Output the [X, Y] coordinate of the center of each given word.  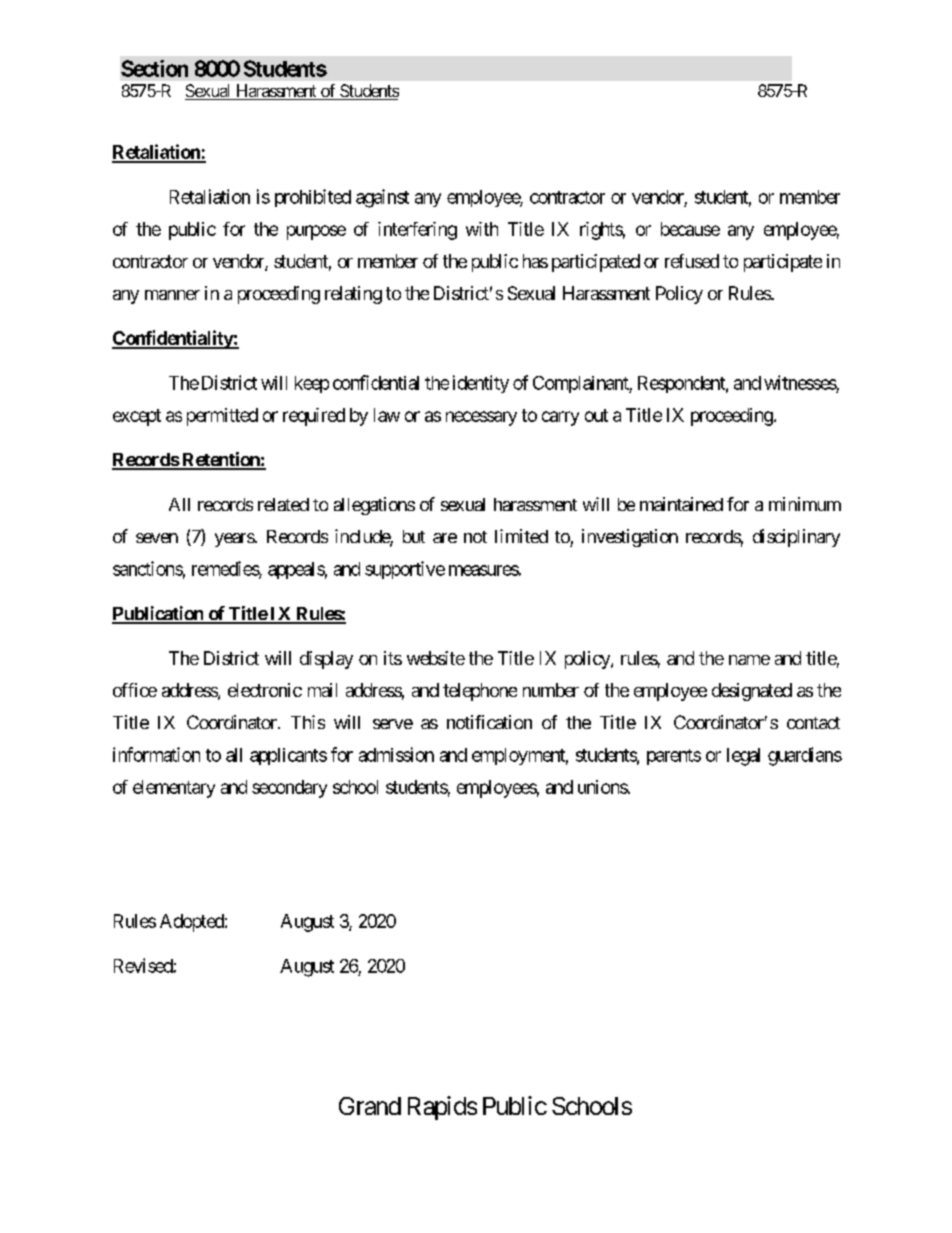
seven [157, 538]
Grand [370, 1106]
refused [692, 261]
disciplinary [796, 538]
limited [521, 536]
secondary [289, 789]
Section [154, 68]
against [382, 198]
